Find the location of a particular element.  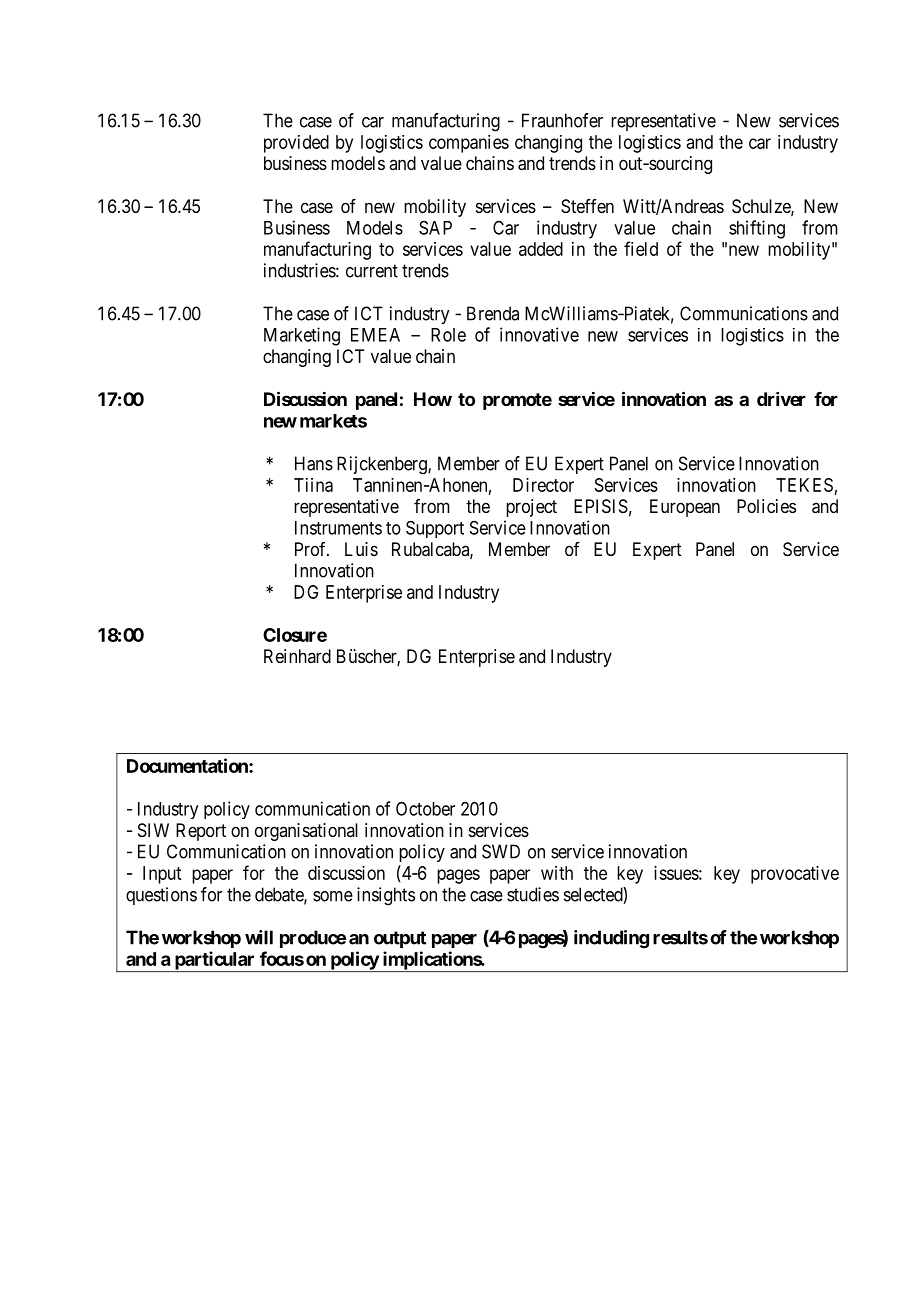

field is located at coordinates (641, 248).
